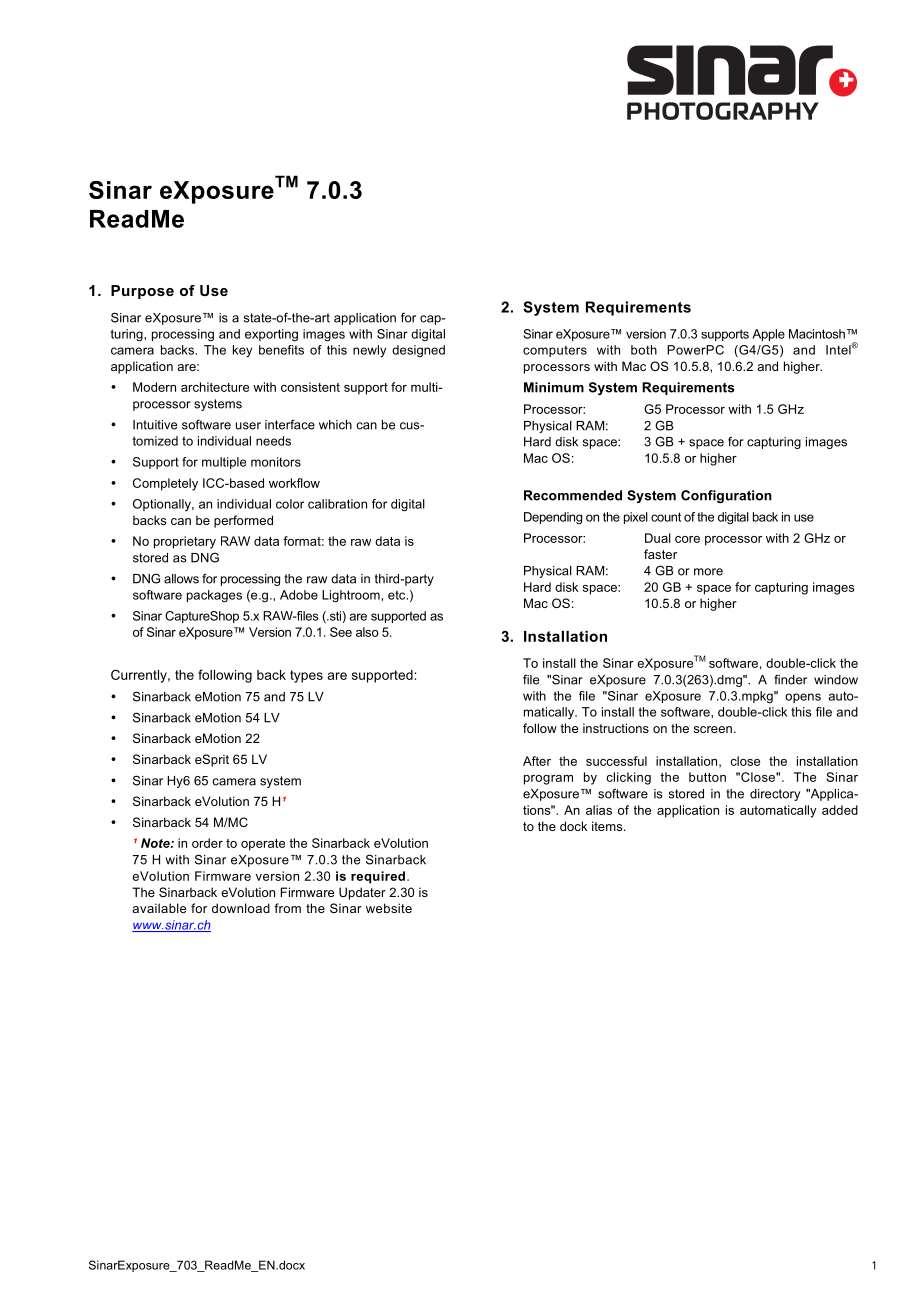 This page has height=1308, width=924. I want to click on etc, so click(398, 595).
